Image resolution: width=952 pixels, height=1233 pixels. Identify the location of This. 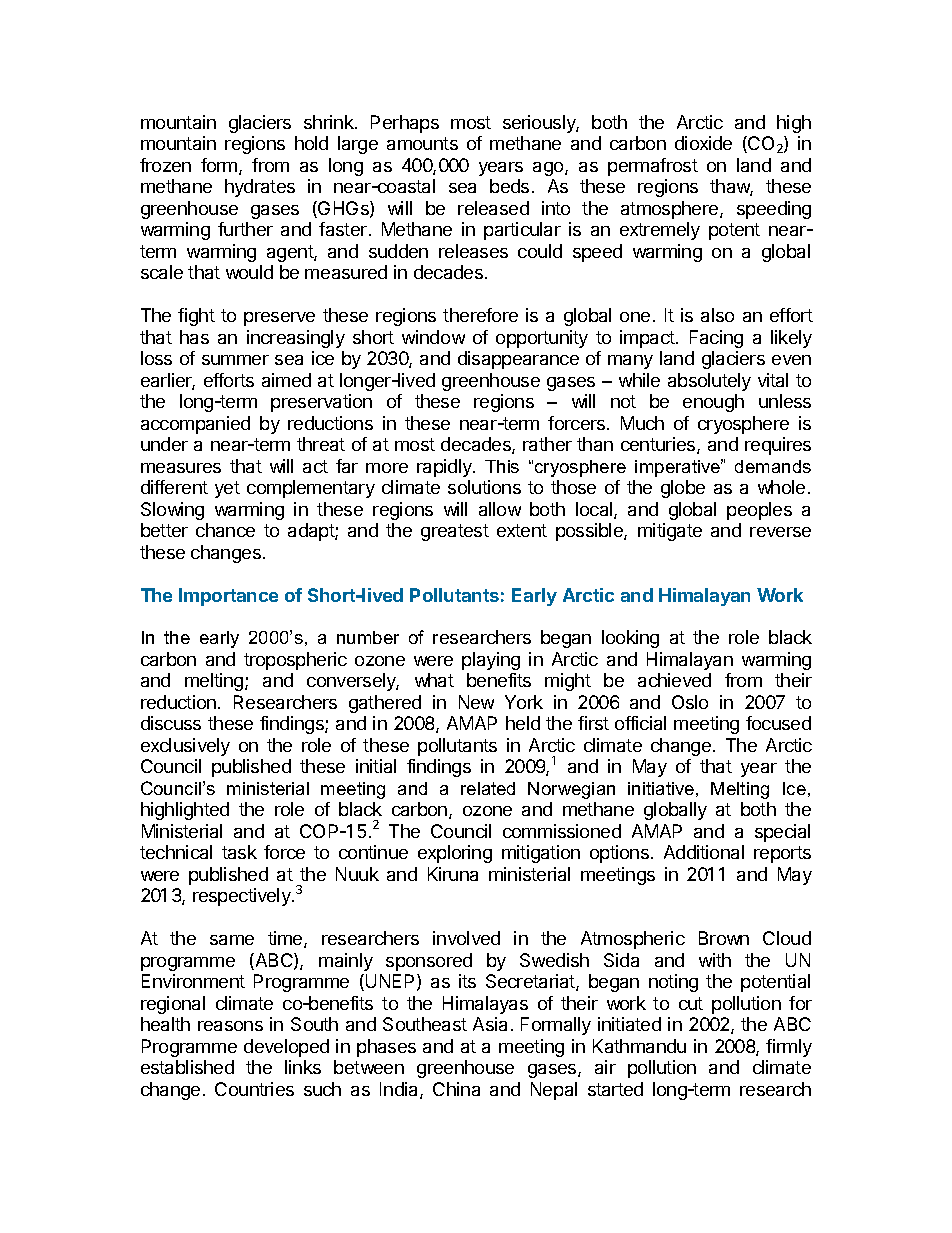
(502, 466).
